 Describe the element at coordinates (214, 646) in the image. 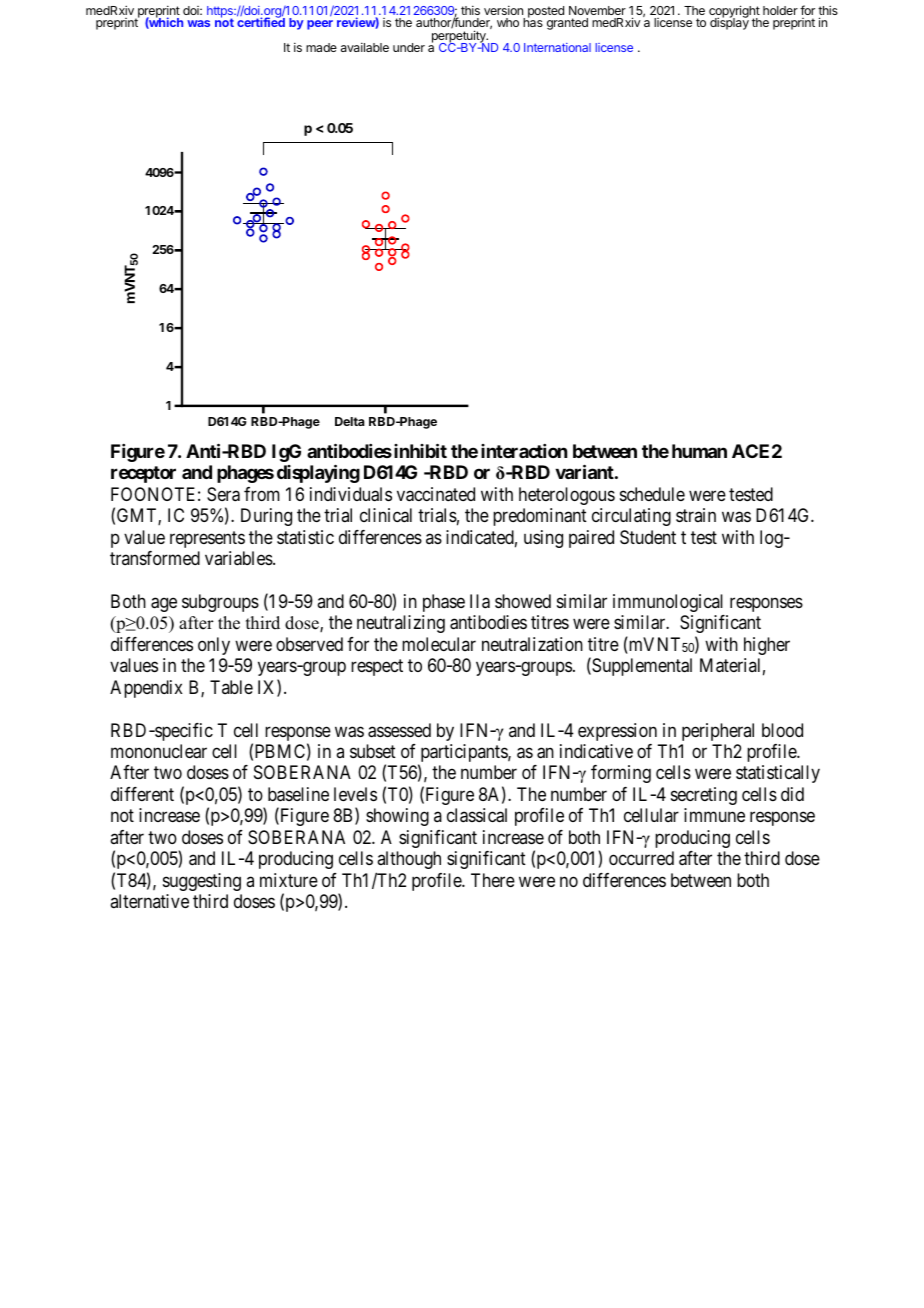

I see `only` at that location.
